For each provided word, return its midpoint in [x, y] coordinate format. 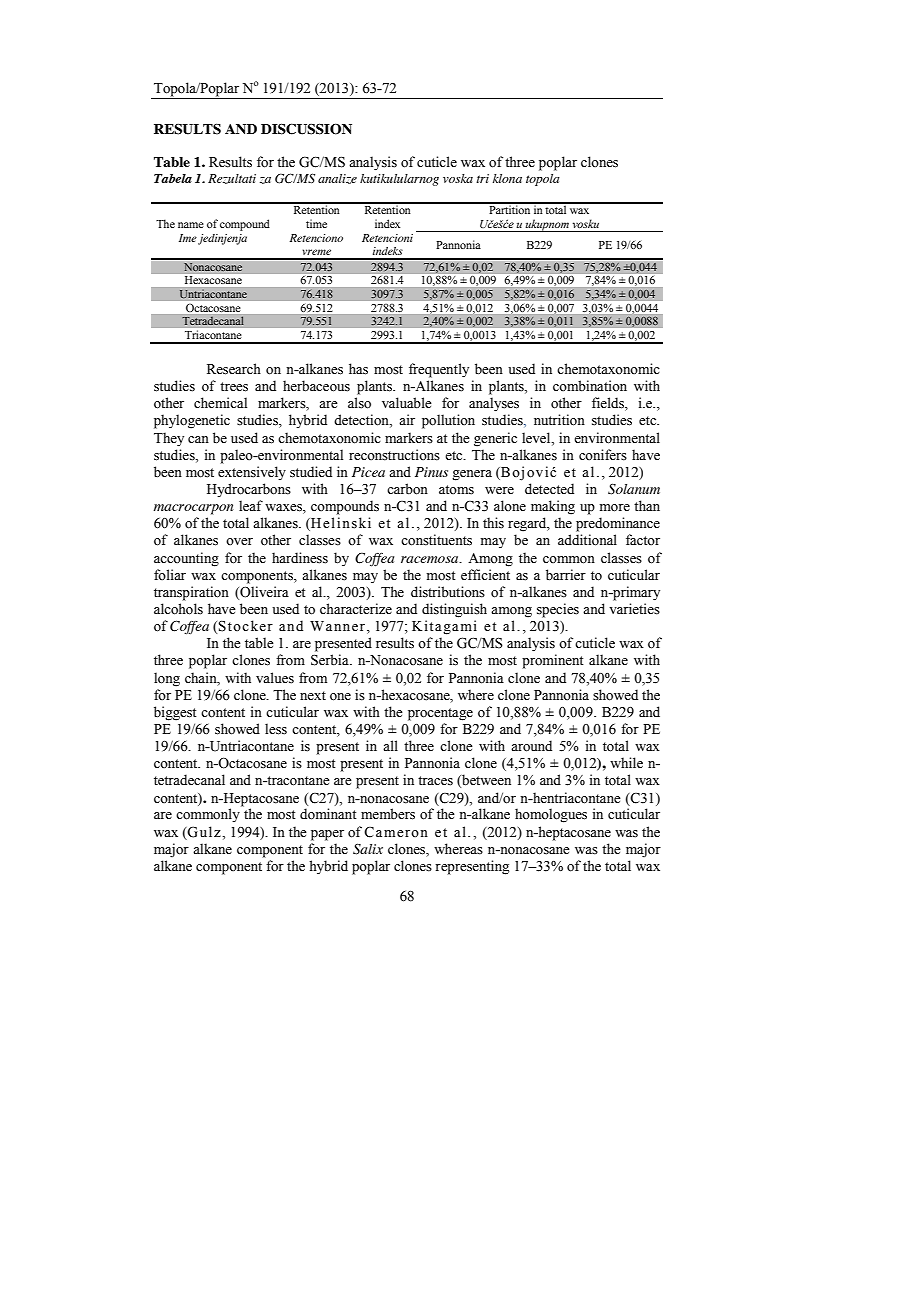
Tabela [173, 178]
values [275, 678]
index [387, 223]
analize [337, 179]
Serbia [331, 660]
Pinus [431, 472]
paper [327, 835]
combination [590, 385]
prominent [553, 661]
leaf [251, 506]
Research [234, 369]
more [615, 508]
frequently [439, 370]
